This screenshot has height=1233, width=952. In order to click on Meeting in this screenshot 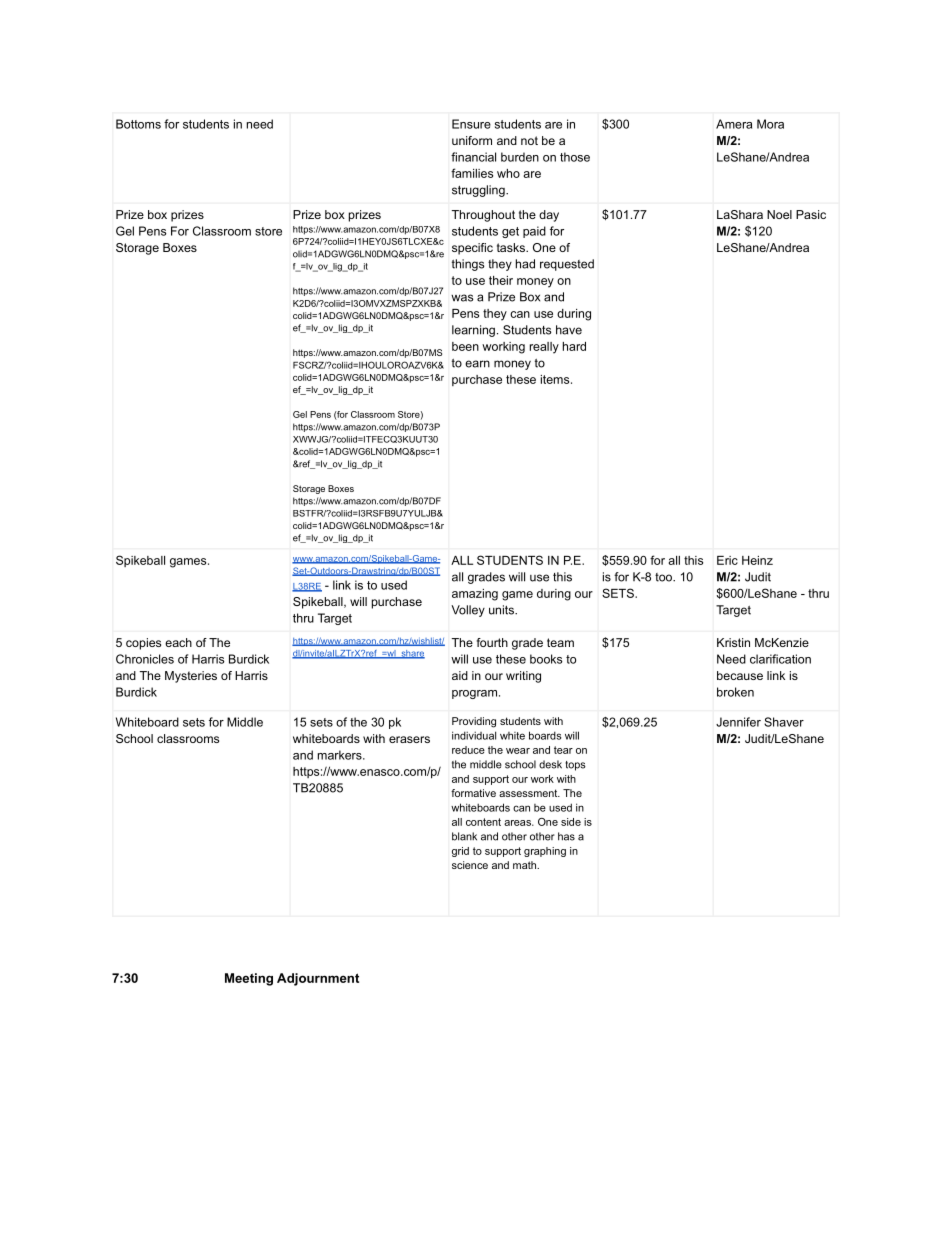, I will do `click(249, 979)`.
